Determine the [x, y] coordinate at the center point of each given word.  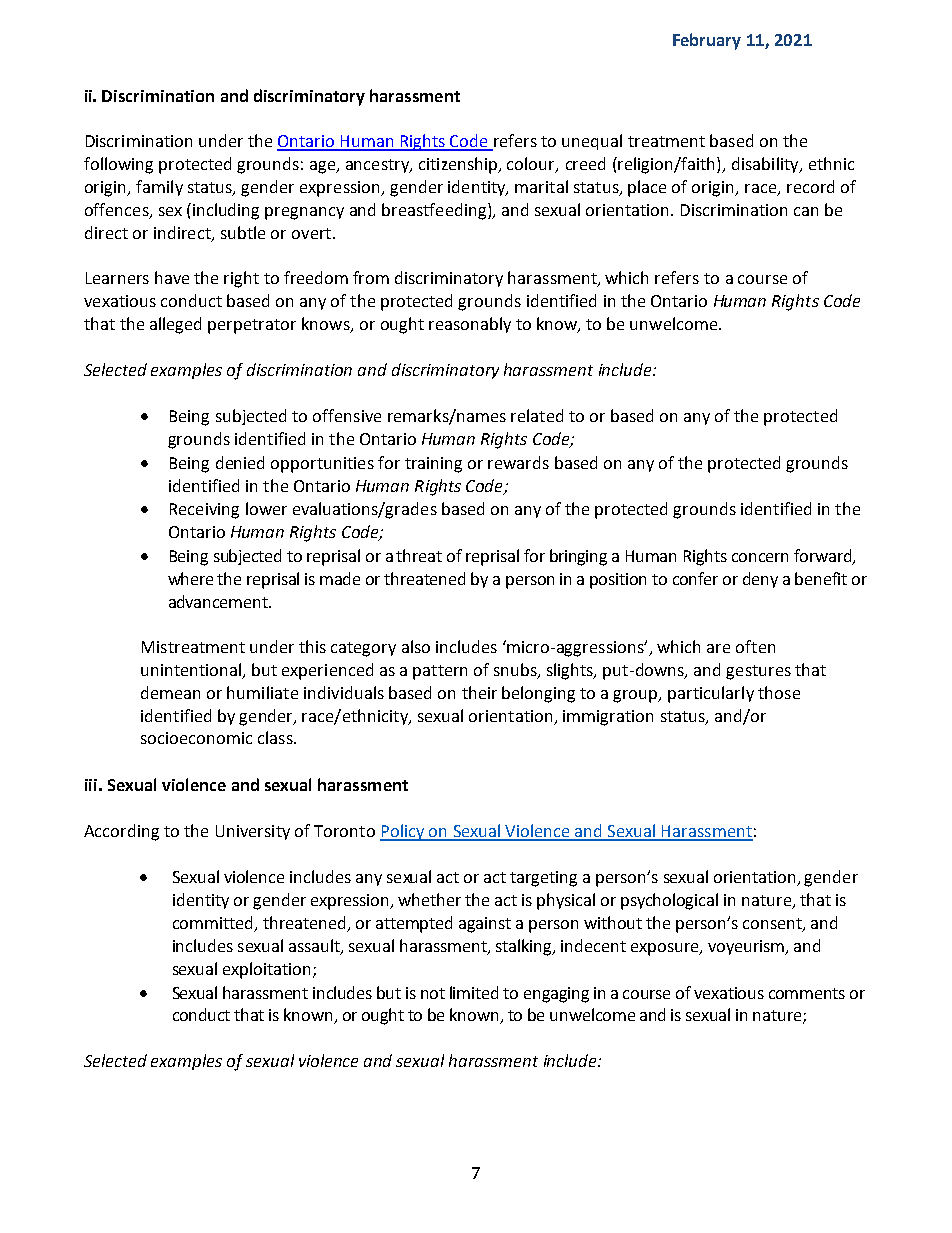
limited [474, 992]
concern [760, 557]
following [118, 165]
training [433, 465]
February [707, 41]
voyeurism [747, 947]
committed [214, 924]
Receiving [204, 511]
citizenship [459, 165]
